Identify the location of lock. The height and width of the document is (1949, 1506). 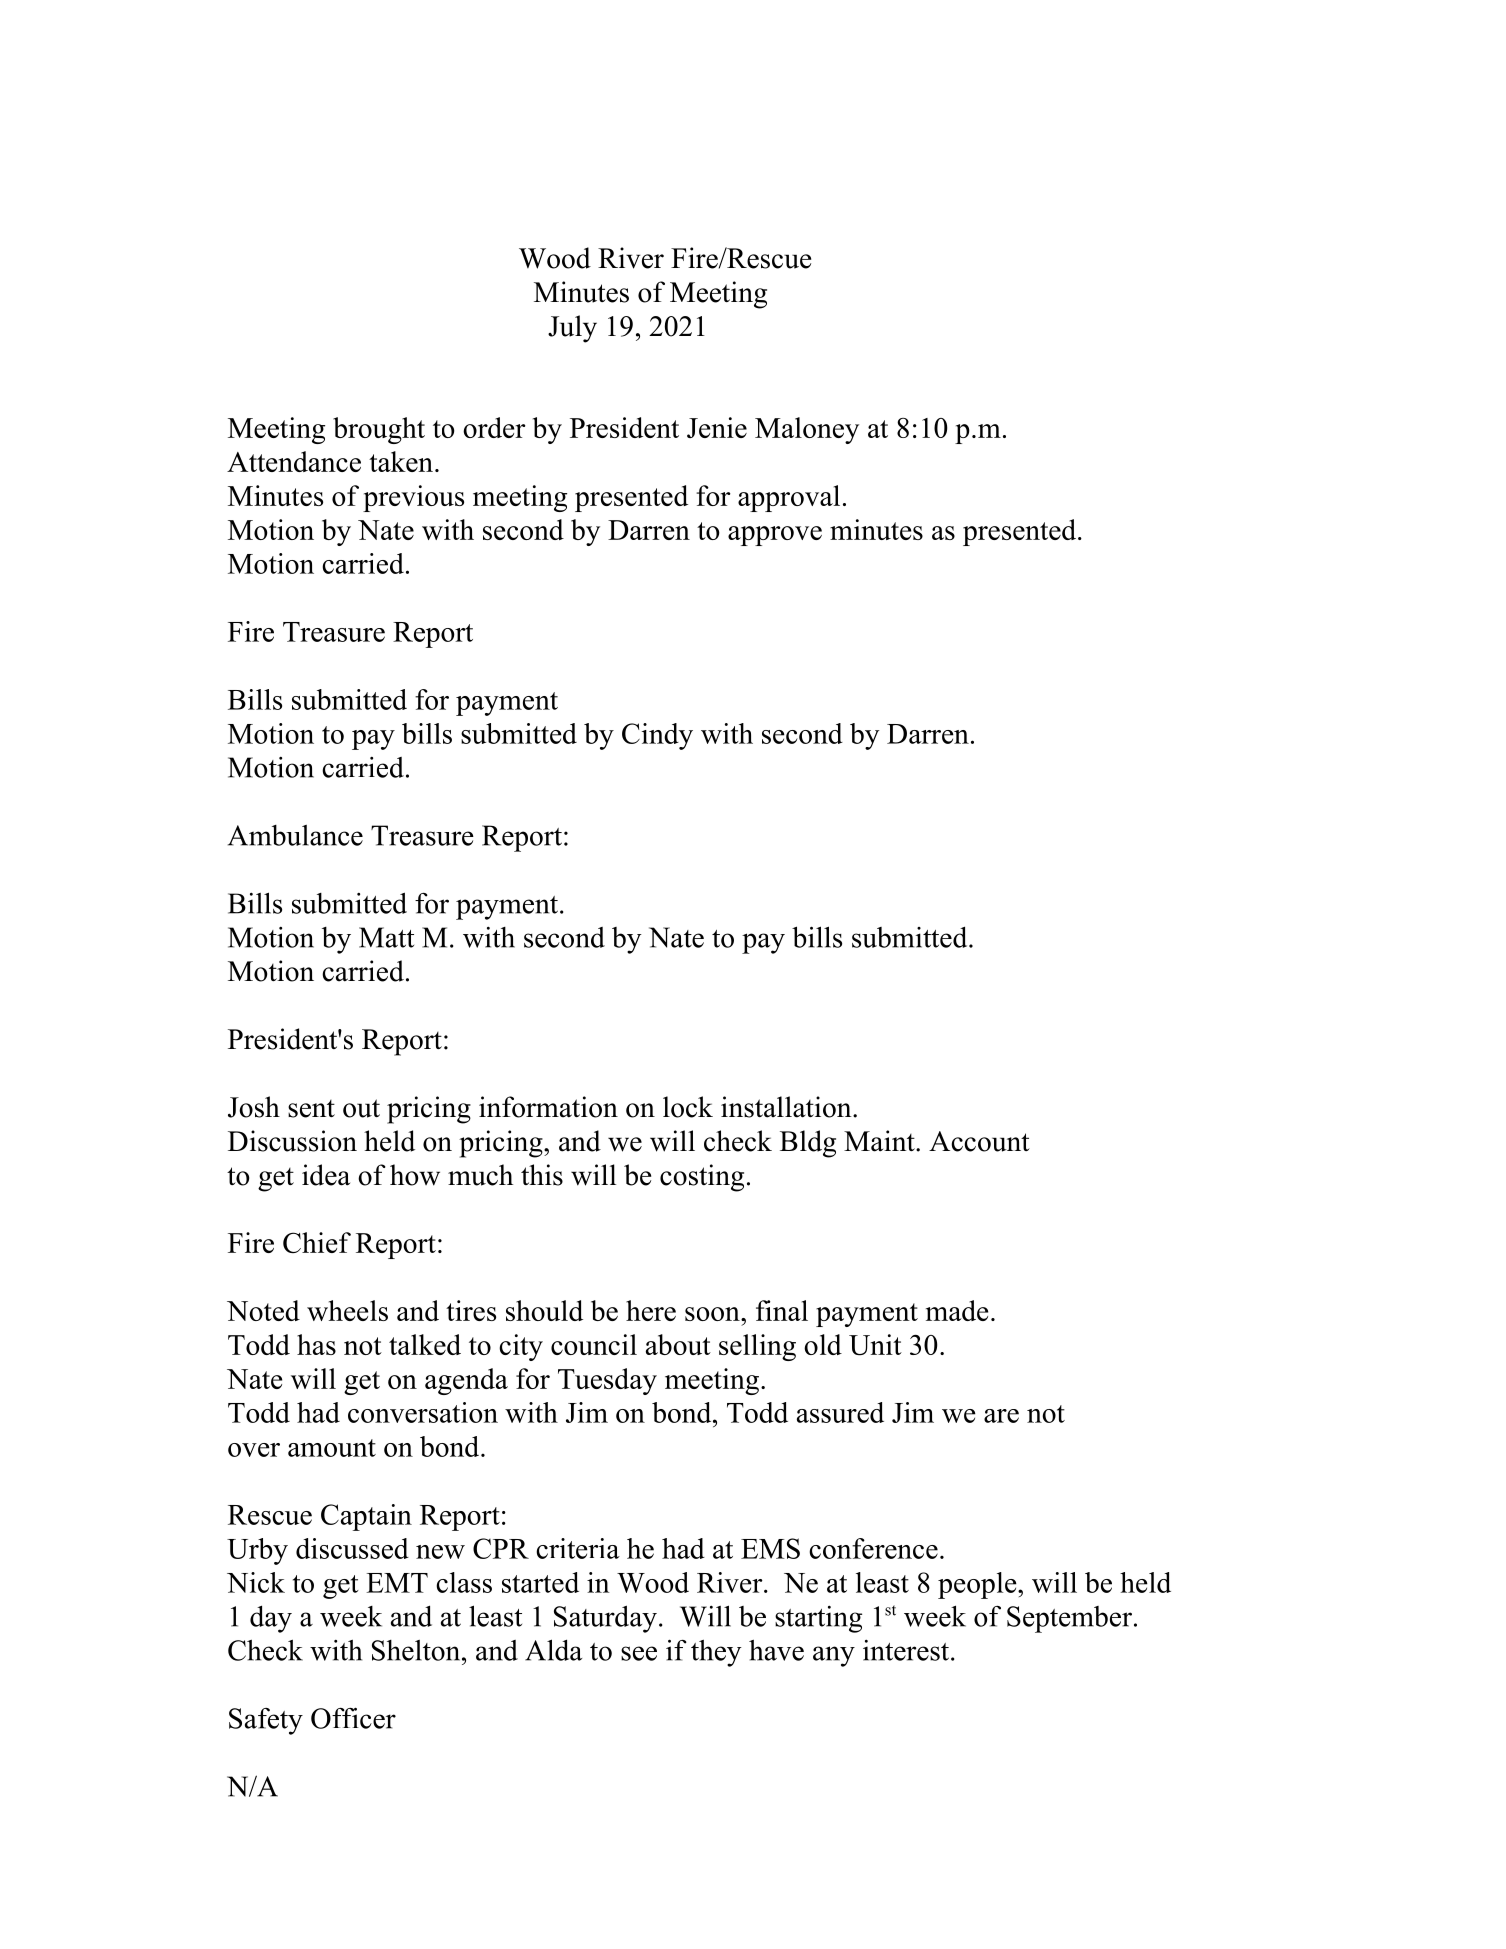
(688, 1107).
